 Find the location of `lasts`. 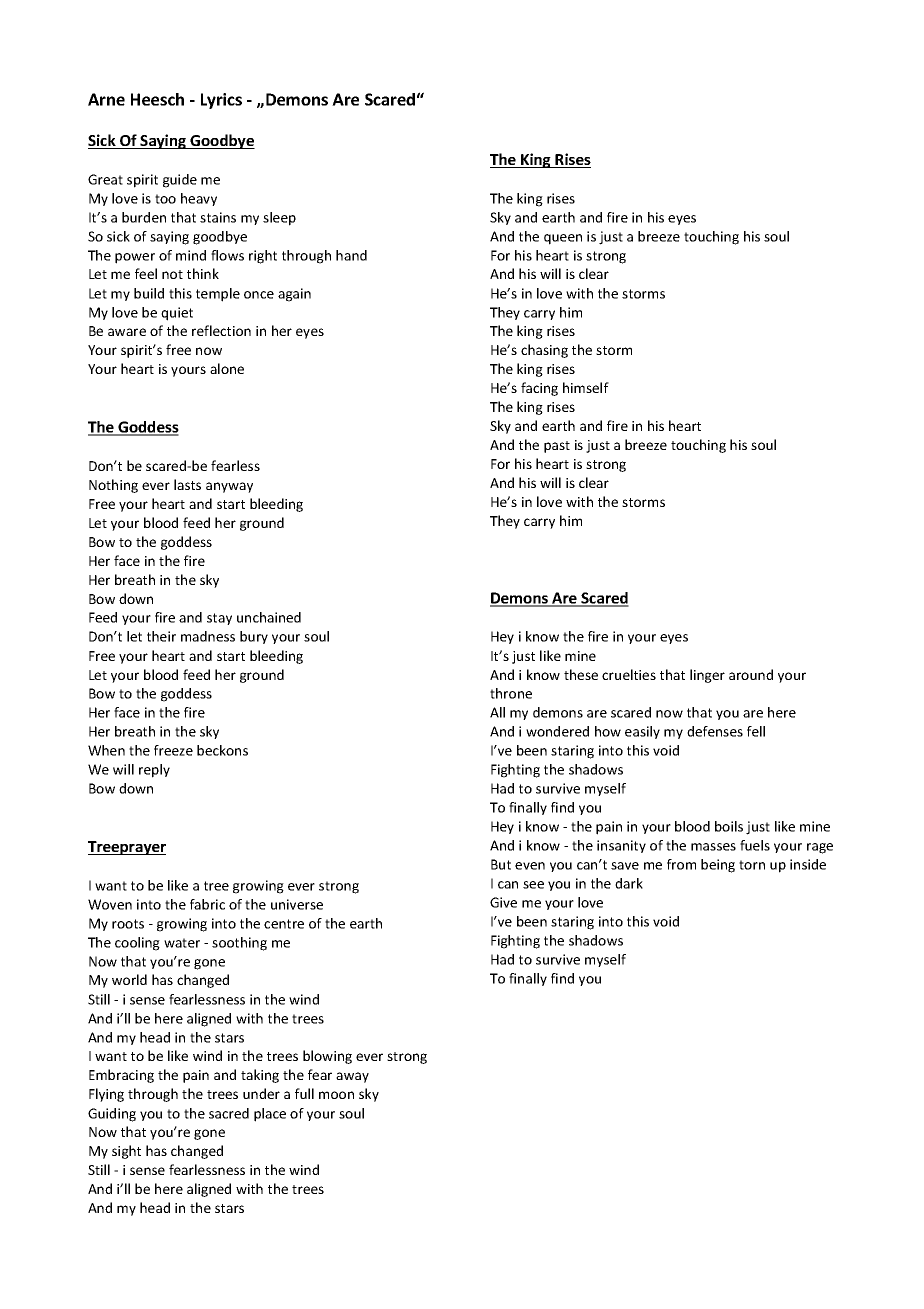

lasts is located at coordinates (187, 484).
